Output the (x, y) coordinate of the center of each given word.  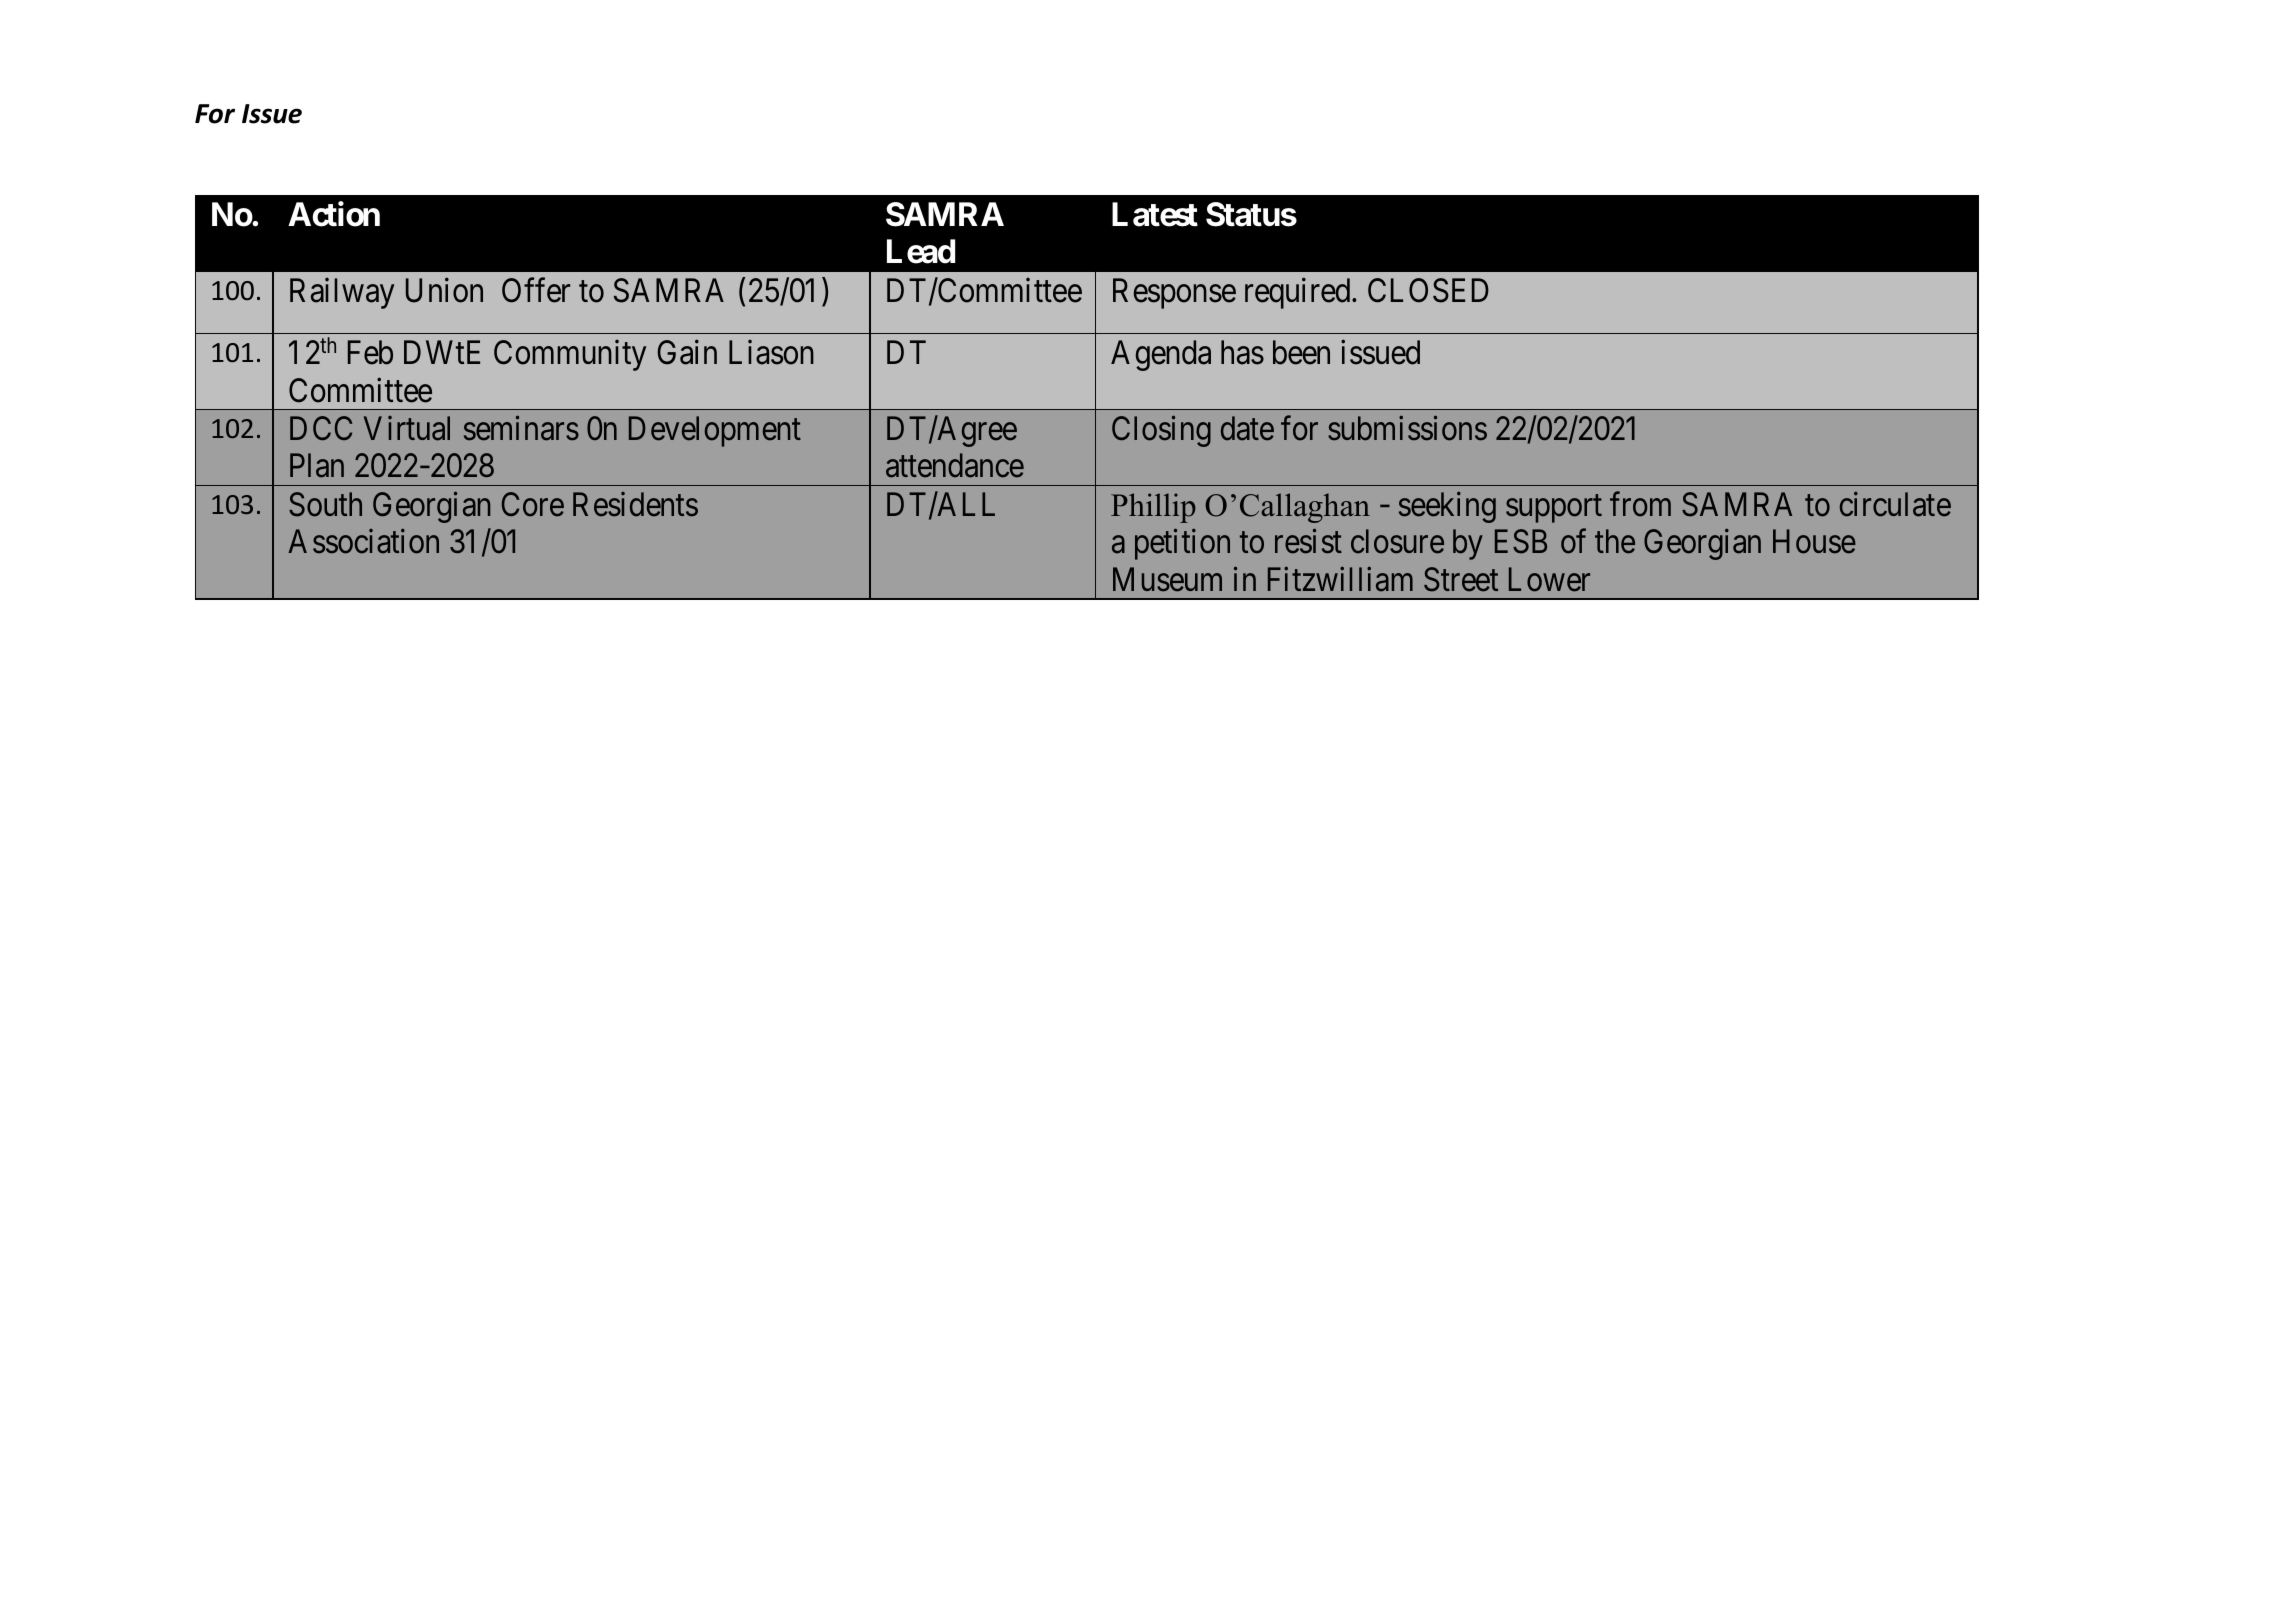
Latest (1155, 214)
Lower (1549, 580)
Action (334, 214)
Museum (1167, 580)
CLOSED (1428, 290)
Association (363, 541)
